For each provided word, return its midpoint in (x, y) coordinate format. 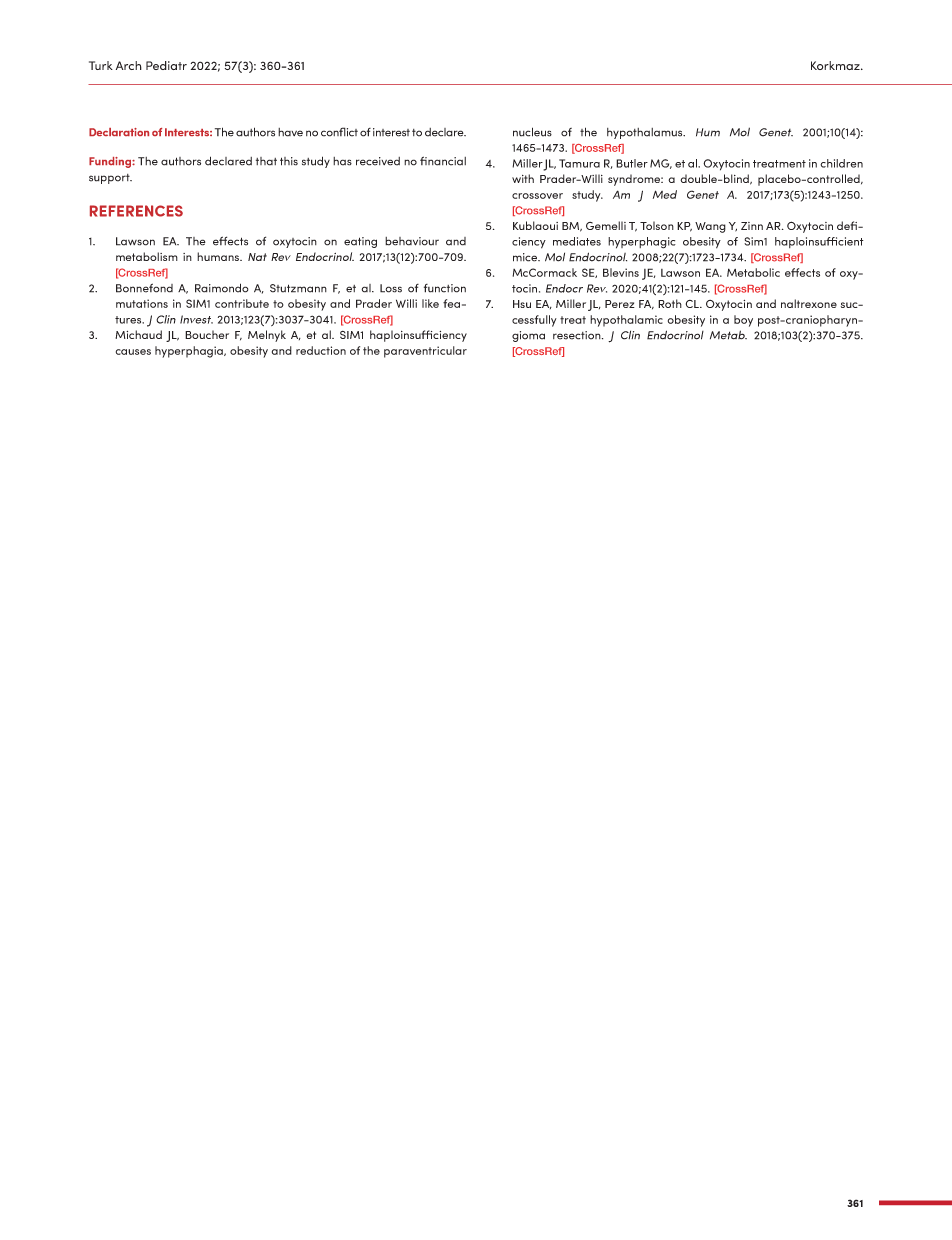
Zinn (752, 226)
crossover (537, 196)
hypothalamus (646, 133)
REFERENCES (136, 211)
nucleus (532, 132)
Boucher (207, 334)
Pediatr (166, 65)
